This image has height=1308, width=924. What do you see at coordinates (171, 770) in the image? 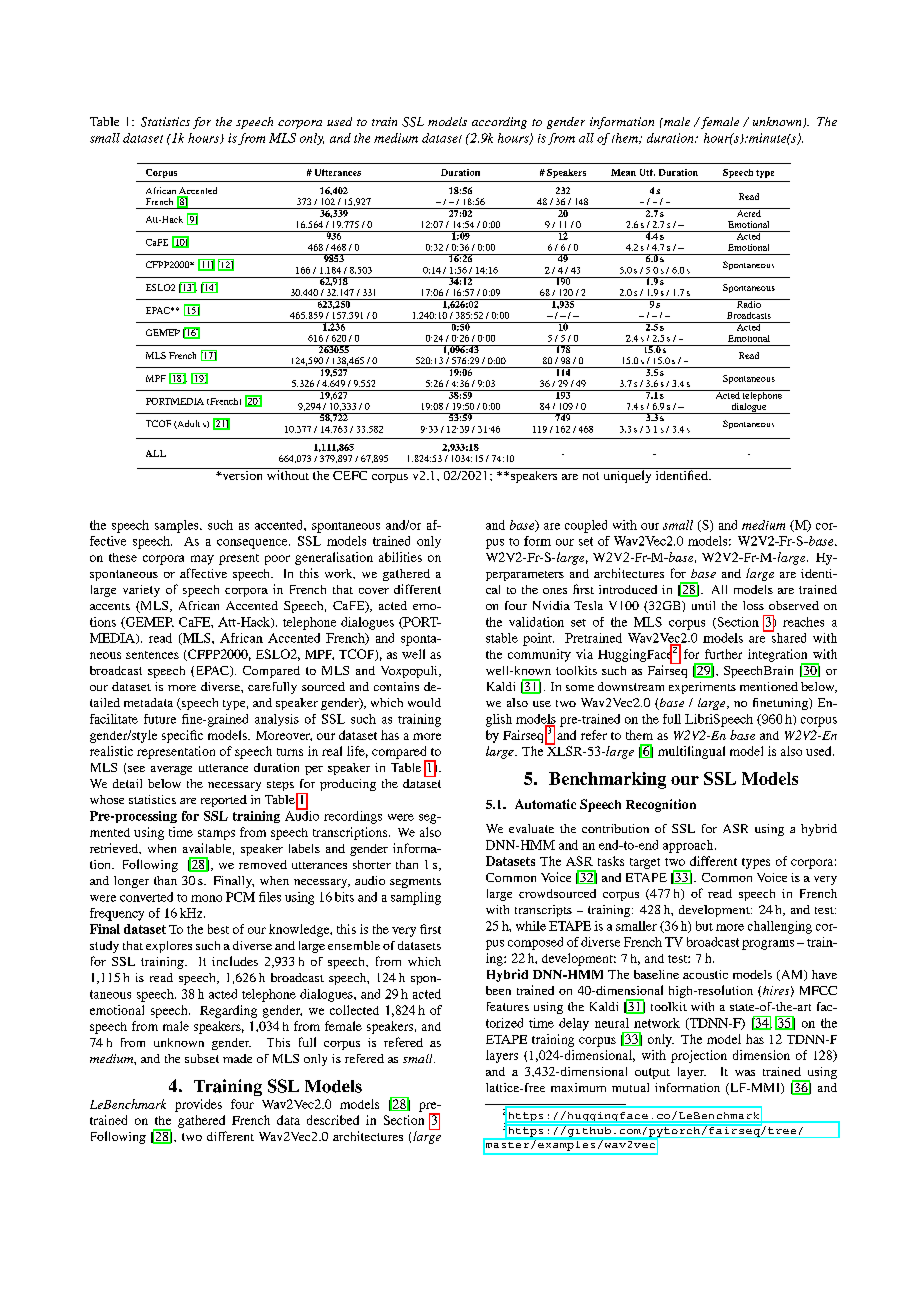
I see `average` at bounding box center [171, 770].
